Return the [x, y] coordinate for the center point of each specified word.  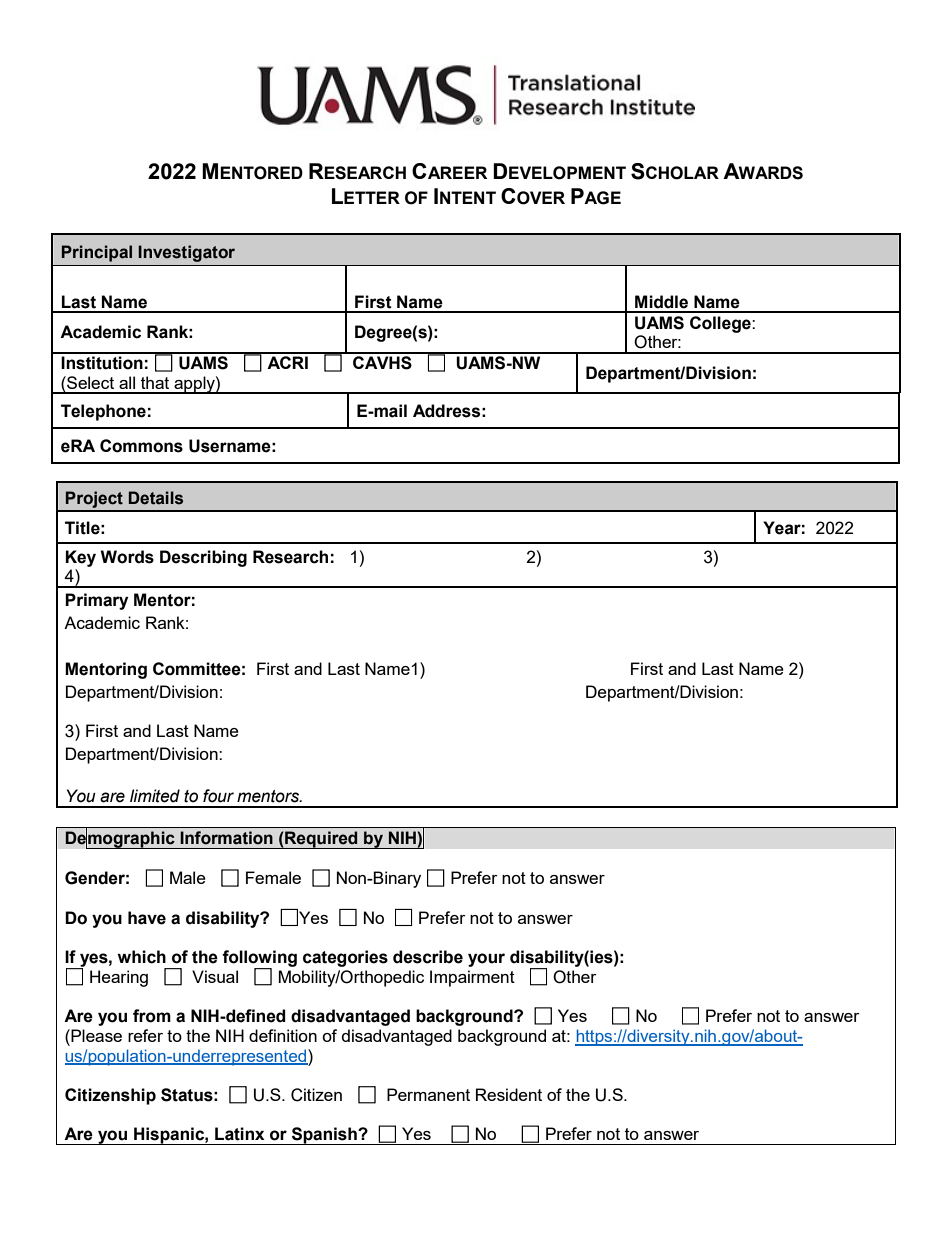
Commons [141, 446]
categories [345, 958]
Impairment [472, 978]
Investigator [186, 253]
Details [156, 498]
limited [155, 796]
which [141, 957]
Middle [661, 302]
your [486, 960]
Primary [96, 601]
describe [428, 957]
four [218, 796]
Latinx [240, 1134]
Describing [203, 558]
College [721, 324]
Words [127, 557]
